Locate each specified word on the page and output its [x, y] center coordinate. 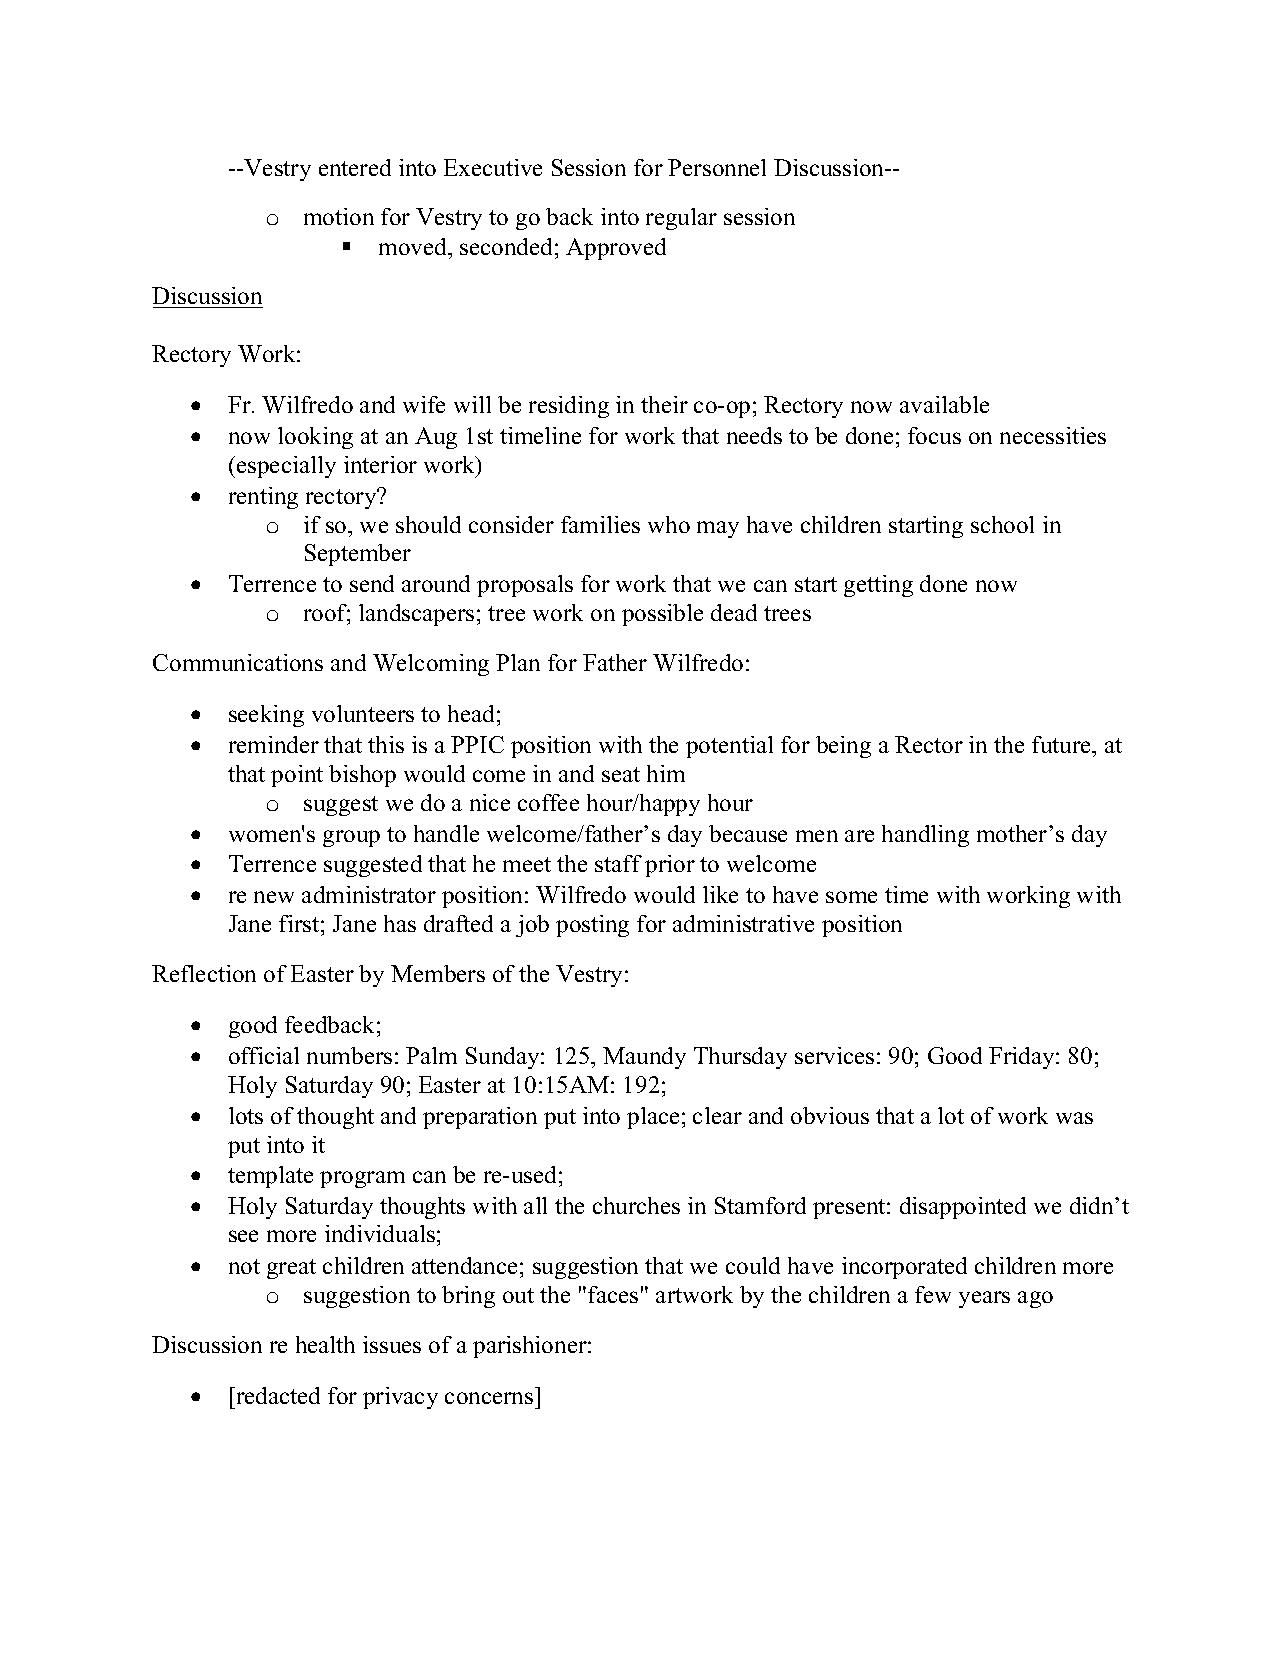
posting [592, 926]
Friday [1023, 1058]
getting [878, 586]
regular [681, 219]
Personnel [717, 167]
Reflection [204, 973]
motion [339, 216]
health [325, 1344]
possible [662, 615]
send [372, 583]
